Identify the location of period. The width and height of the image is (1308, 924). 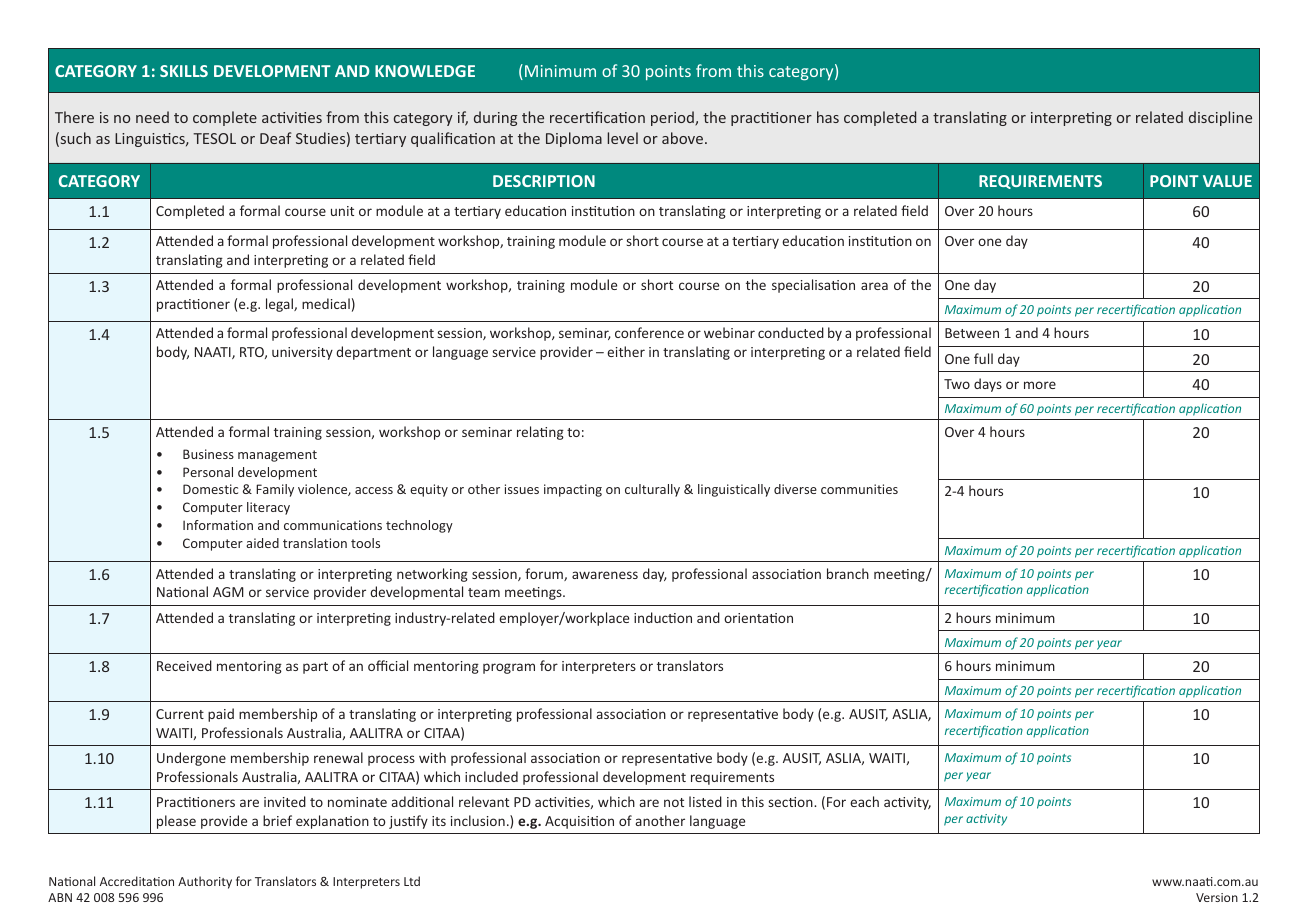
(673, 118).
